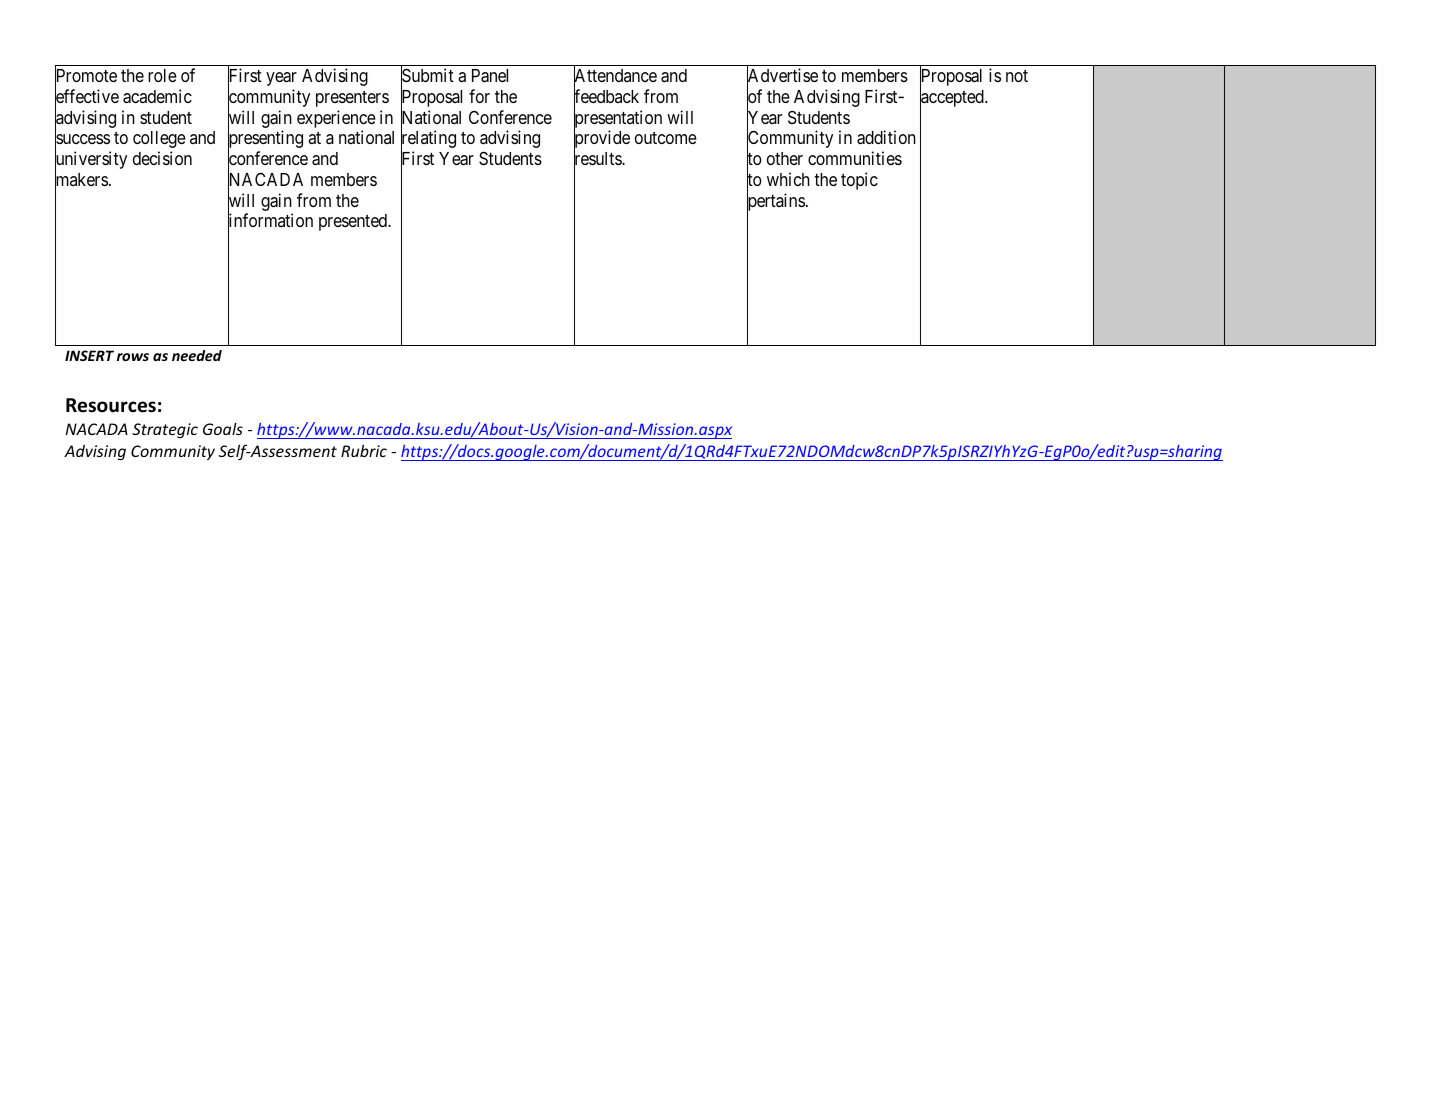 The image size is (1432, 1106). What do you see at coordinates (953, 99) in the page?
I see `accepted` at bounding box center [953, 99].
